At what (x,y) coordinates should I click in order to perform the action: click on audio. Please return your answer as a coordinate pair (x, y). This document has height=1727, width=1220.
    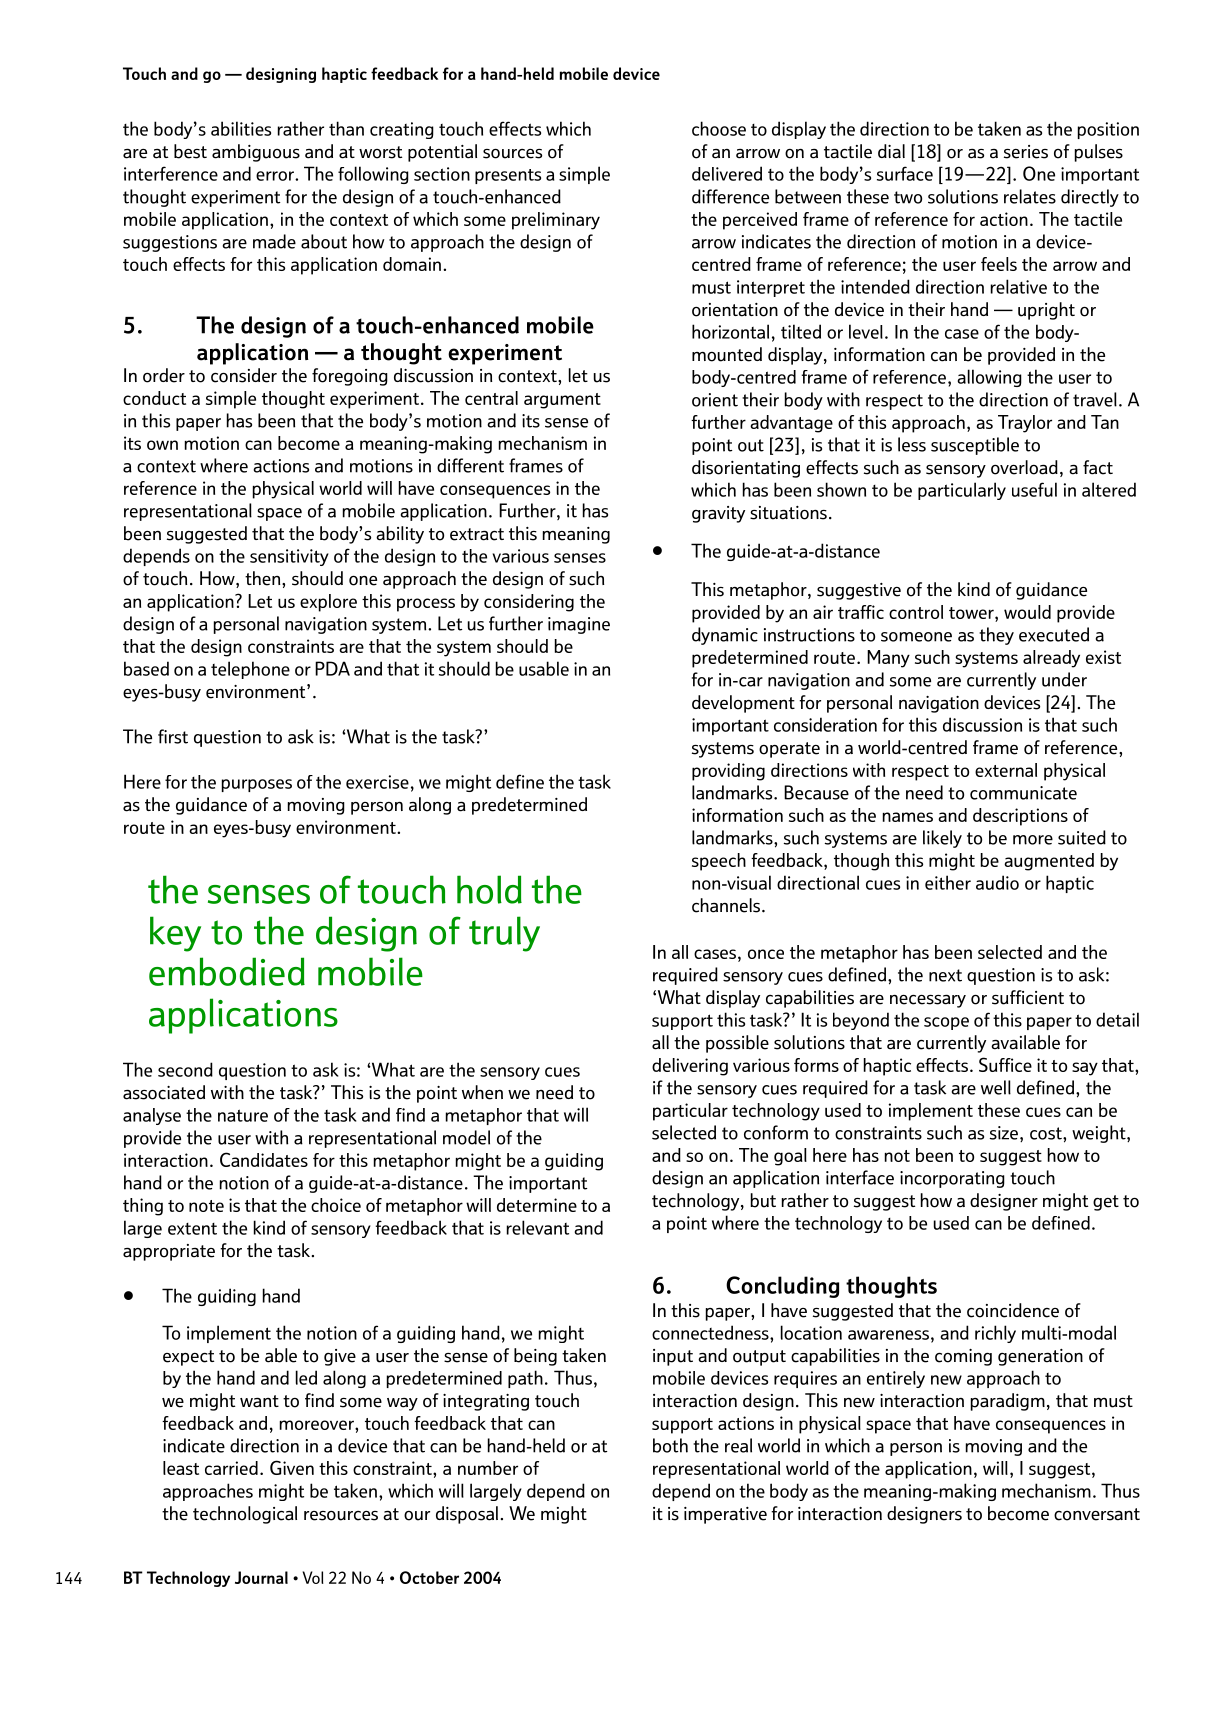
    Looking at the image, I should click on (997, 882).
